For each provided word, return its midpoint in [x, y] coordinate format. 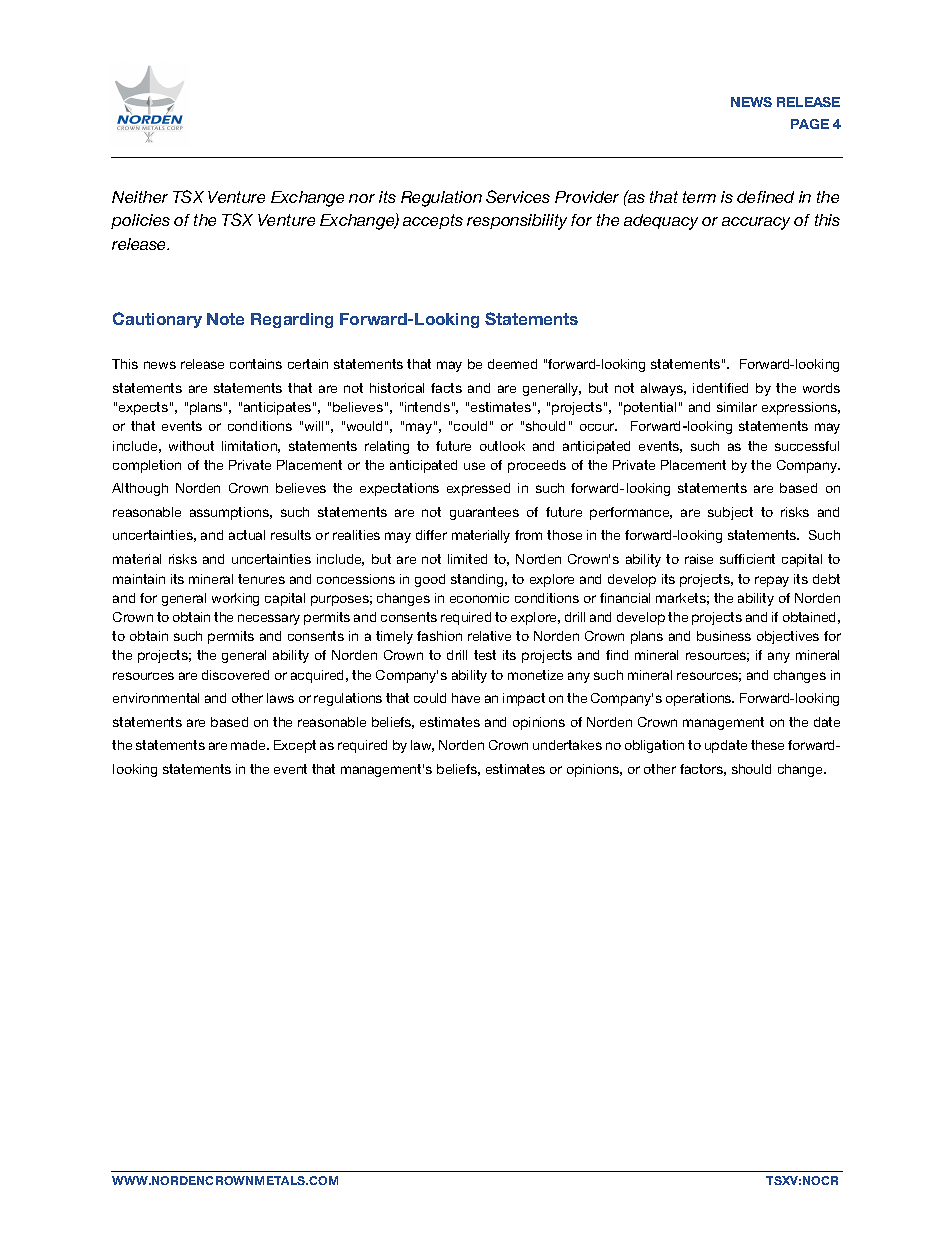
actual [247, 535]
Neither [140, 197]
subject [730, 513]
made [250, 745]
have [466, 698]
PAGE [810, 124]
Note [225, 319]
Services [518, 196]
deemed [512, 364]
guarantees [484, 513]
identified [720, 388]
